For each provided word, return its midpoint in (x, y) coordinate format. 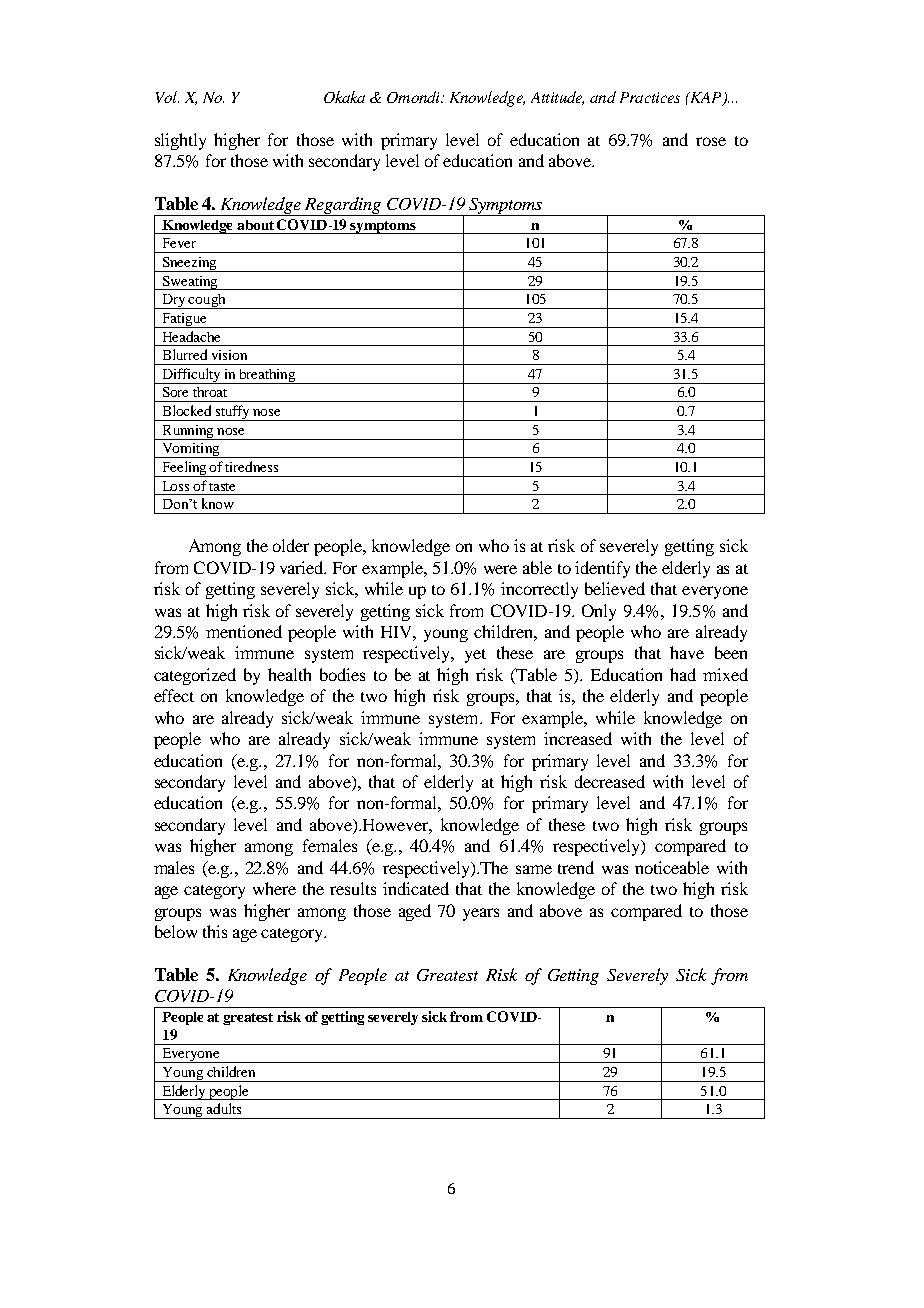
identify (602, 569)
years (481, 914)
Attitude (557, 98)
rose (711, 141)
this (215, 931)
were (500, 569)
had (683, 674)
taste (222, 487)
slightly (180, 141)
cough (207, 301)
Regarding (343, 206)
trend (576, 867)
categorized (195, 676)
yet (475, 656)
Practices (650, 97)
